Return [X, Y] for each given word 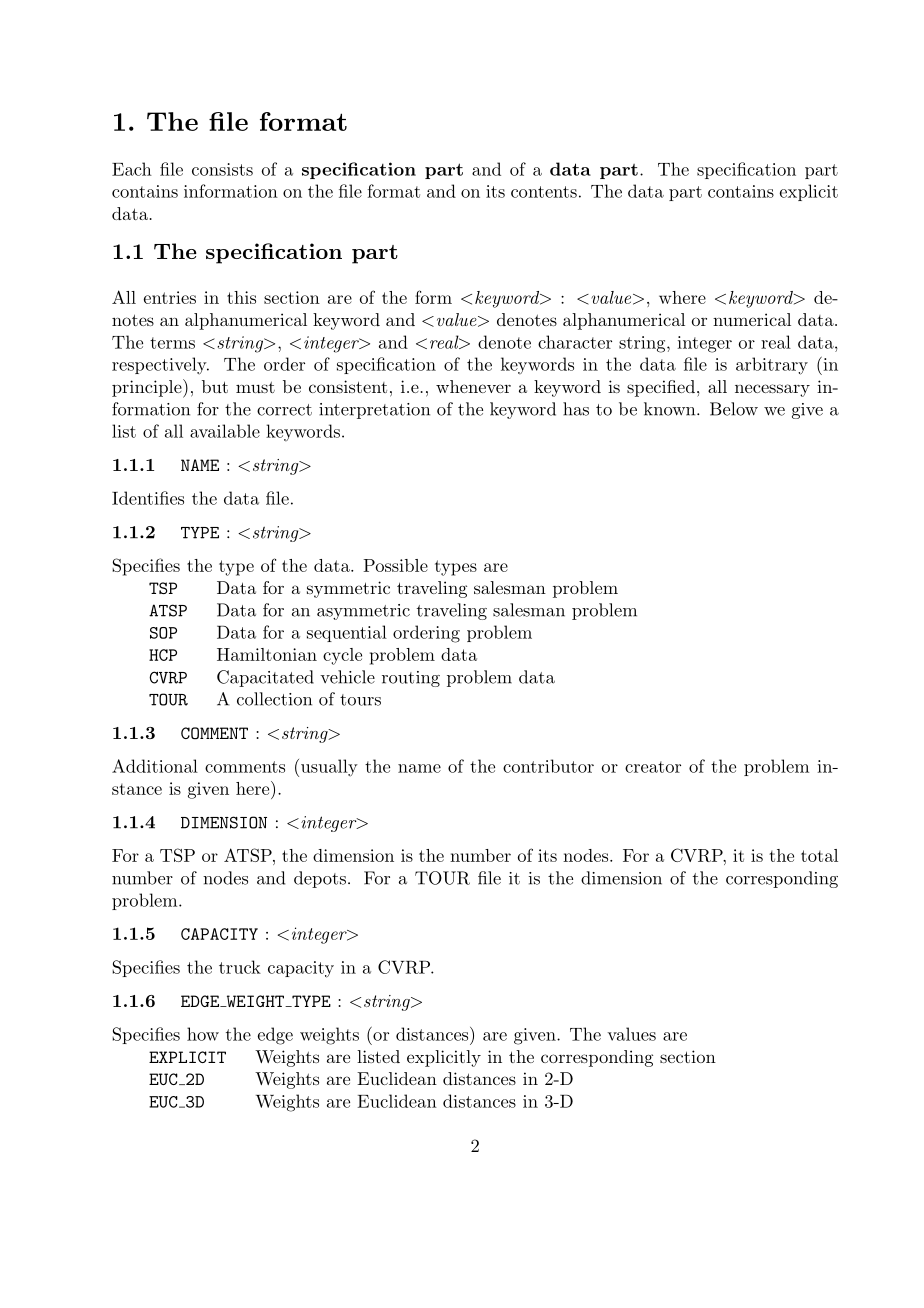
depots [321, 879]
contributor [548, 766]
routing [411, 679]
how [203, 1034]
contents [544, 192]
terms [172, 343]
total [819, 855]
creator [653, 767]
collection [274, 699]
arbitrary [772, 366]
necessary [772, 390]
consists [222, 169]
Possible [395, 565]
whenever [473, 386]
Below [734, 409]
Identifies [148, 498]
